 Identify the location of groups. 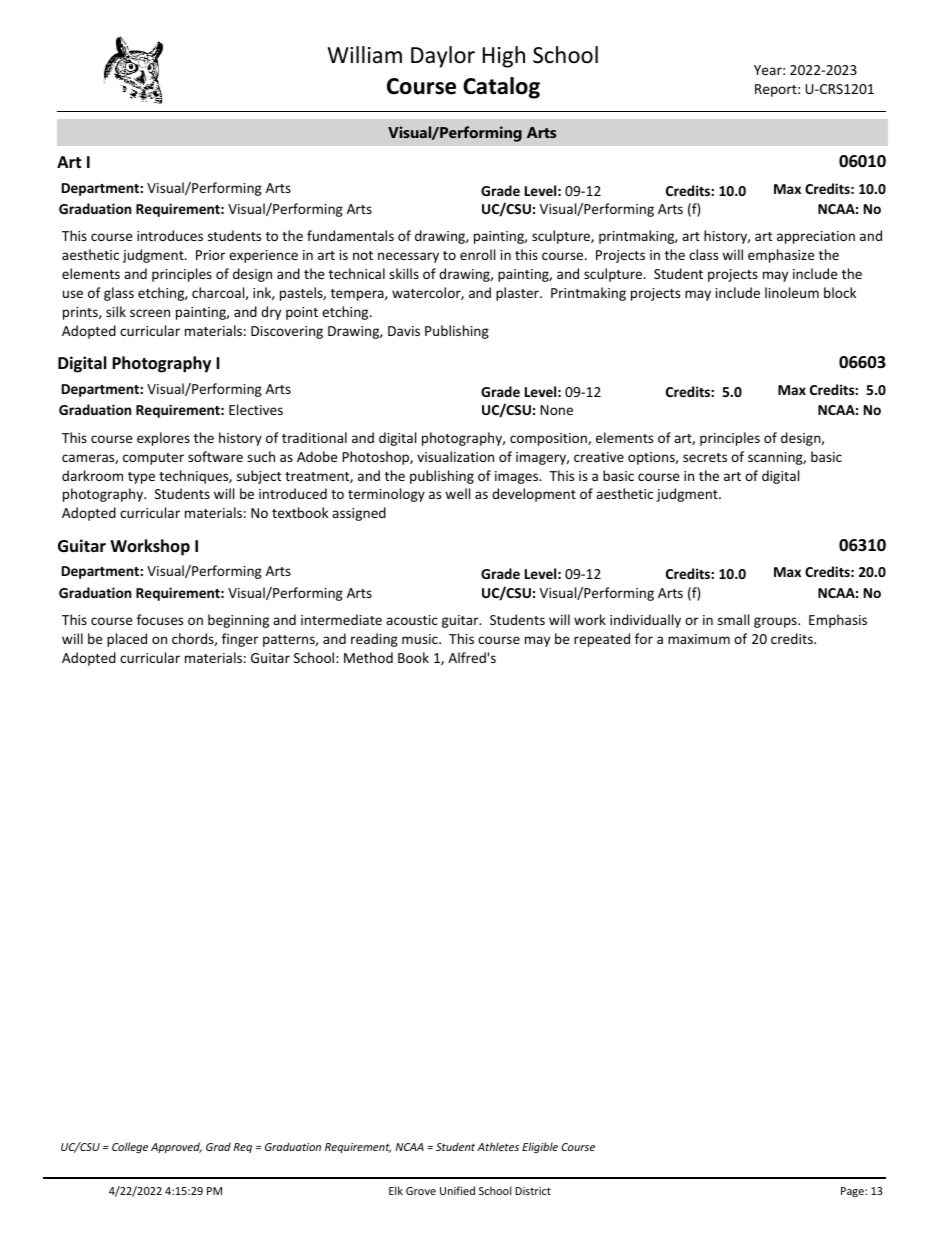
(776, 622).
